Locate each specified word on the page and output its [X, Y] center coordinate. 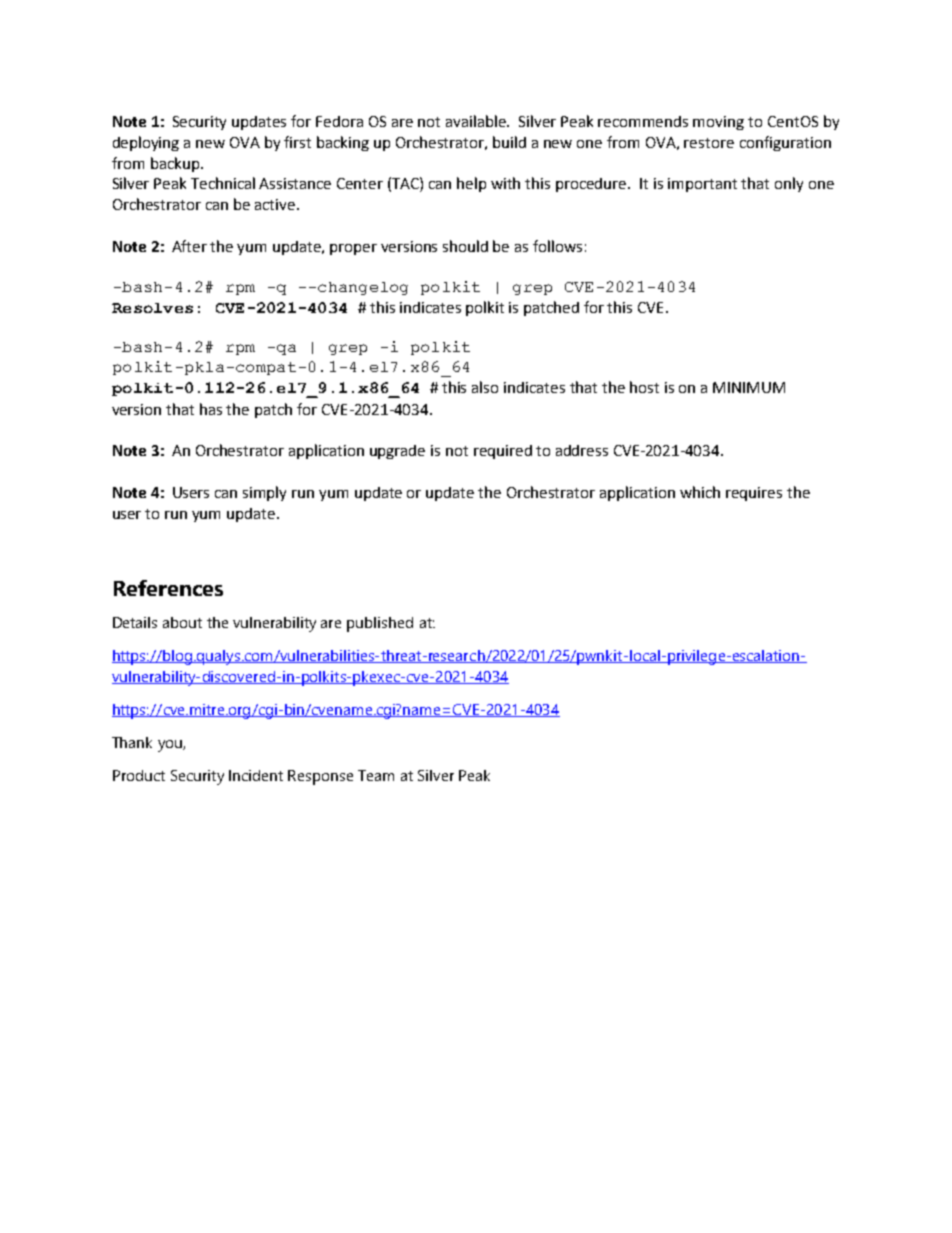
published [380, 624]
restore [709, 143]
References [168, 588]
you [171, 746]
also [485, 387]
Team [376, 775]
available [477, 121]
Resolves [152, 308]
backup [176, 164]
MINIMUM [749, 387]
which [700, 492]
